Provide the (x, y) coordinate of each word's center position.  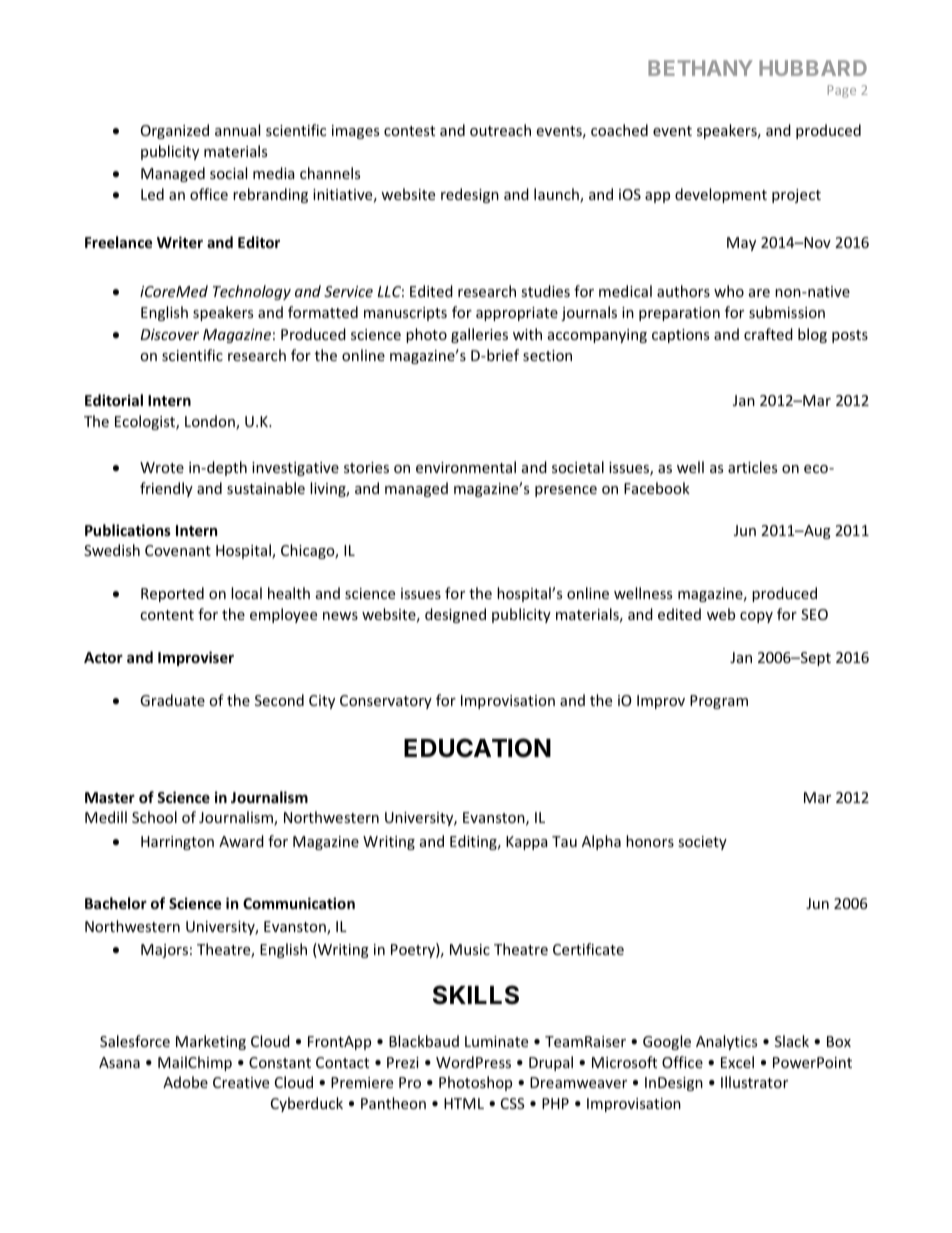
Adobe (185, 1082)
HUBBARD (813, 68)
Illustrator (754, 1082)
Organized (175, 131)
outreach (500, 130)
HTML (464, 1103)
